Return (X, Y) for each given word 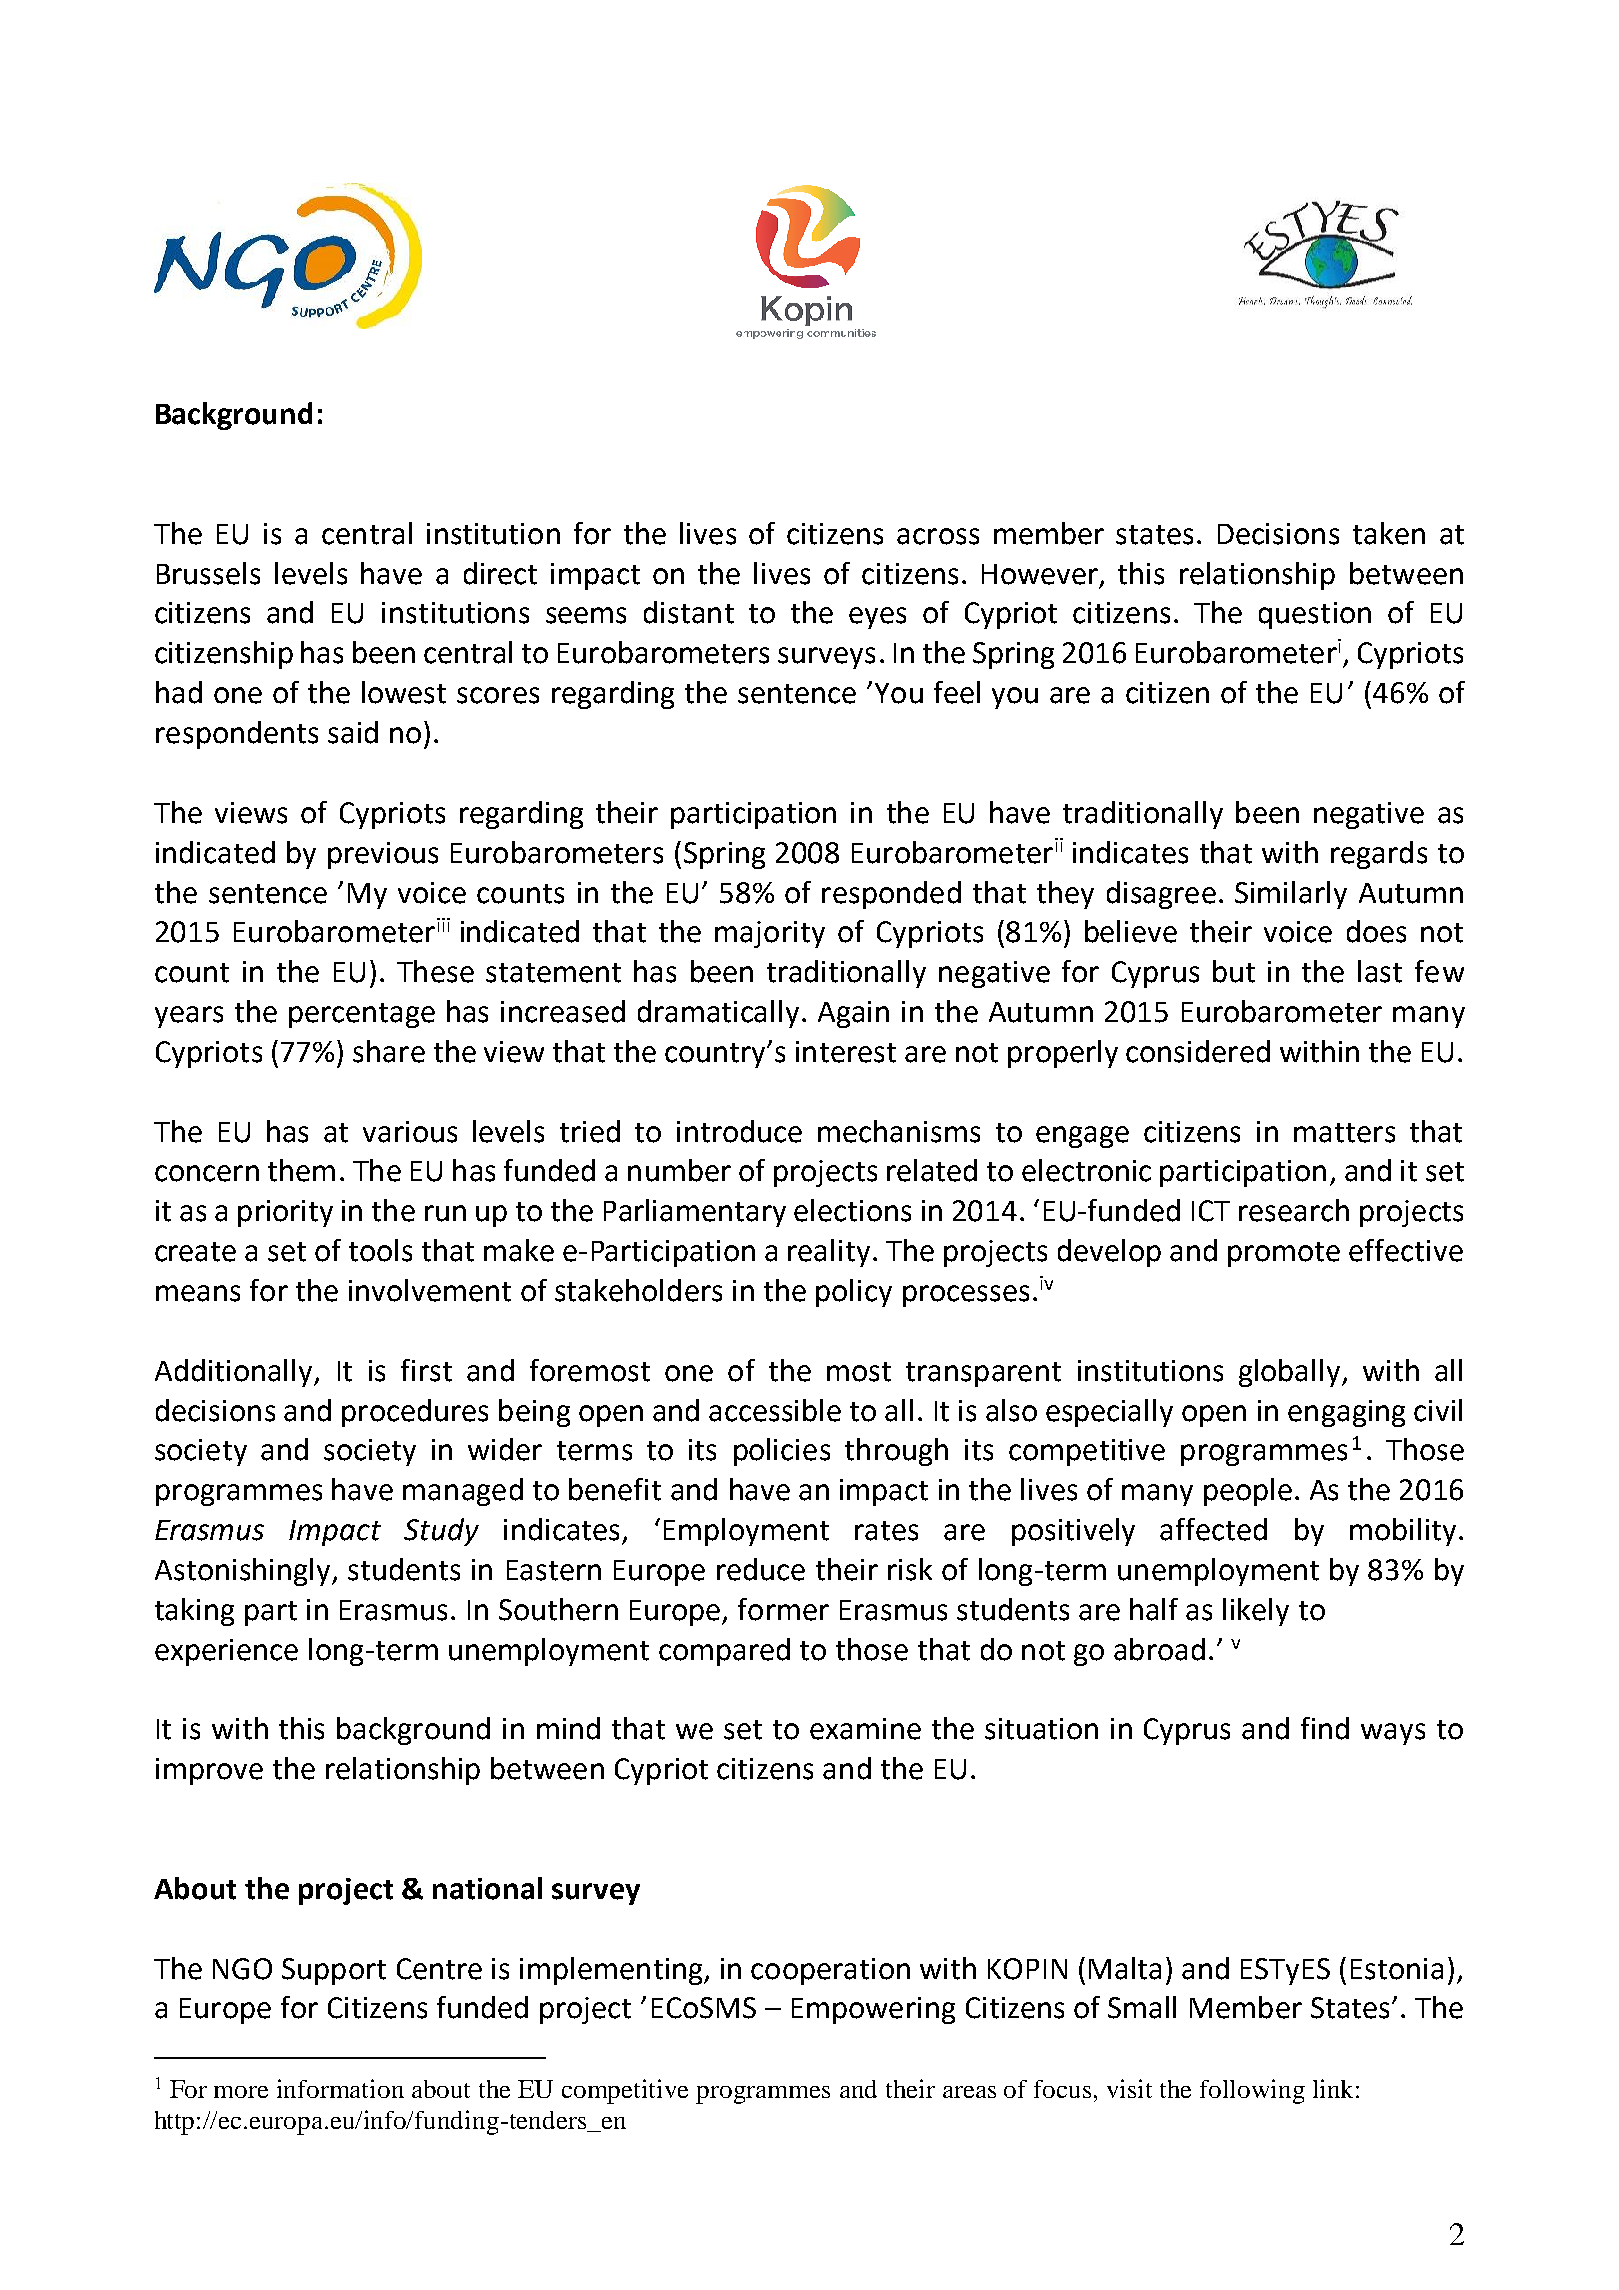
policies (782, 1452)
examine (865, 1729)
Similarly (1291, 895)
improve (209, 1771)
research (1294, 1210)
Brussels (208, 573)
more (241, 2092)
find (1325, 1728)
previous (383, 855)
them (301, 1170)
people (1248, 1492)
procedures (415, 1413)
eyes (877, 618)
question (1315, 615)
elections (852, 1210)
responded (891, 895)
